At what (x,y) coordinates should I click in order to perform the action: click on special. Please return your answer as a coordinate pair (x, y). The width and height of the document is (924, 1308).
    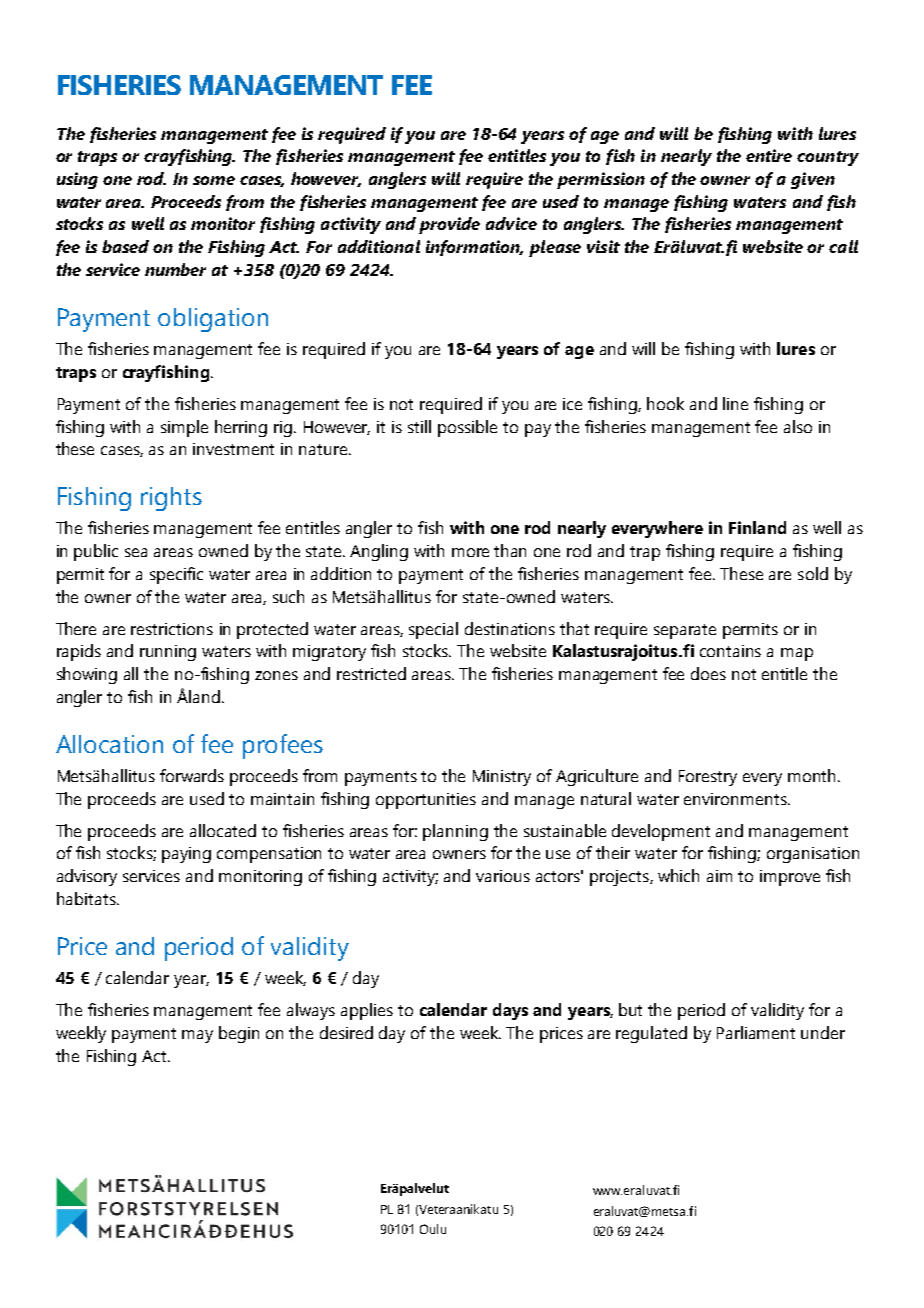
    Looking at the image, I should click on (433, 630).
